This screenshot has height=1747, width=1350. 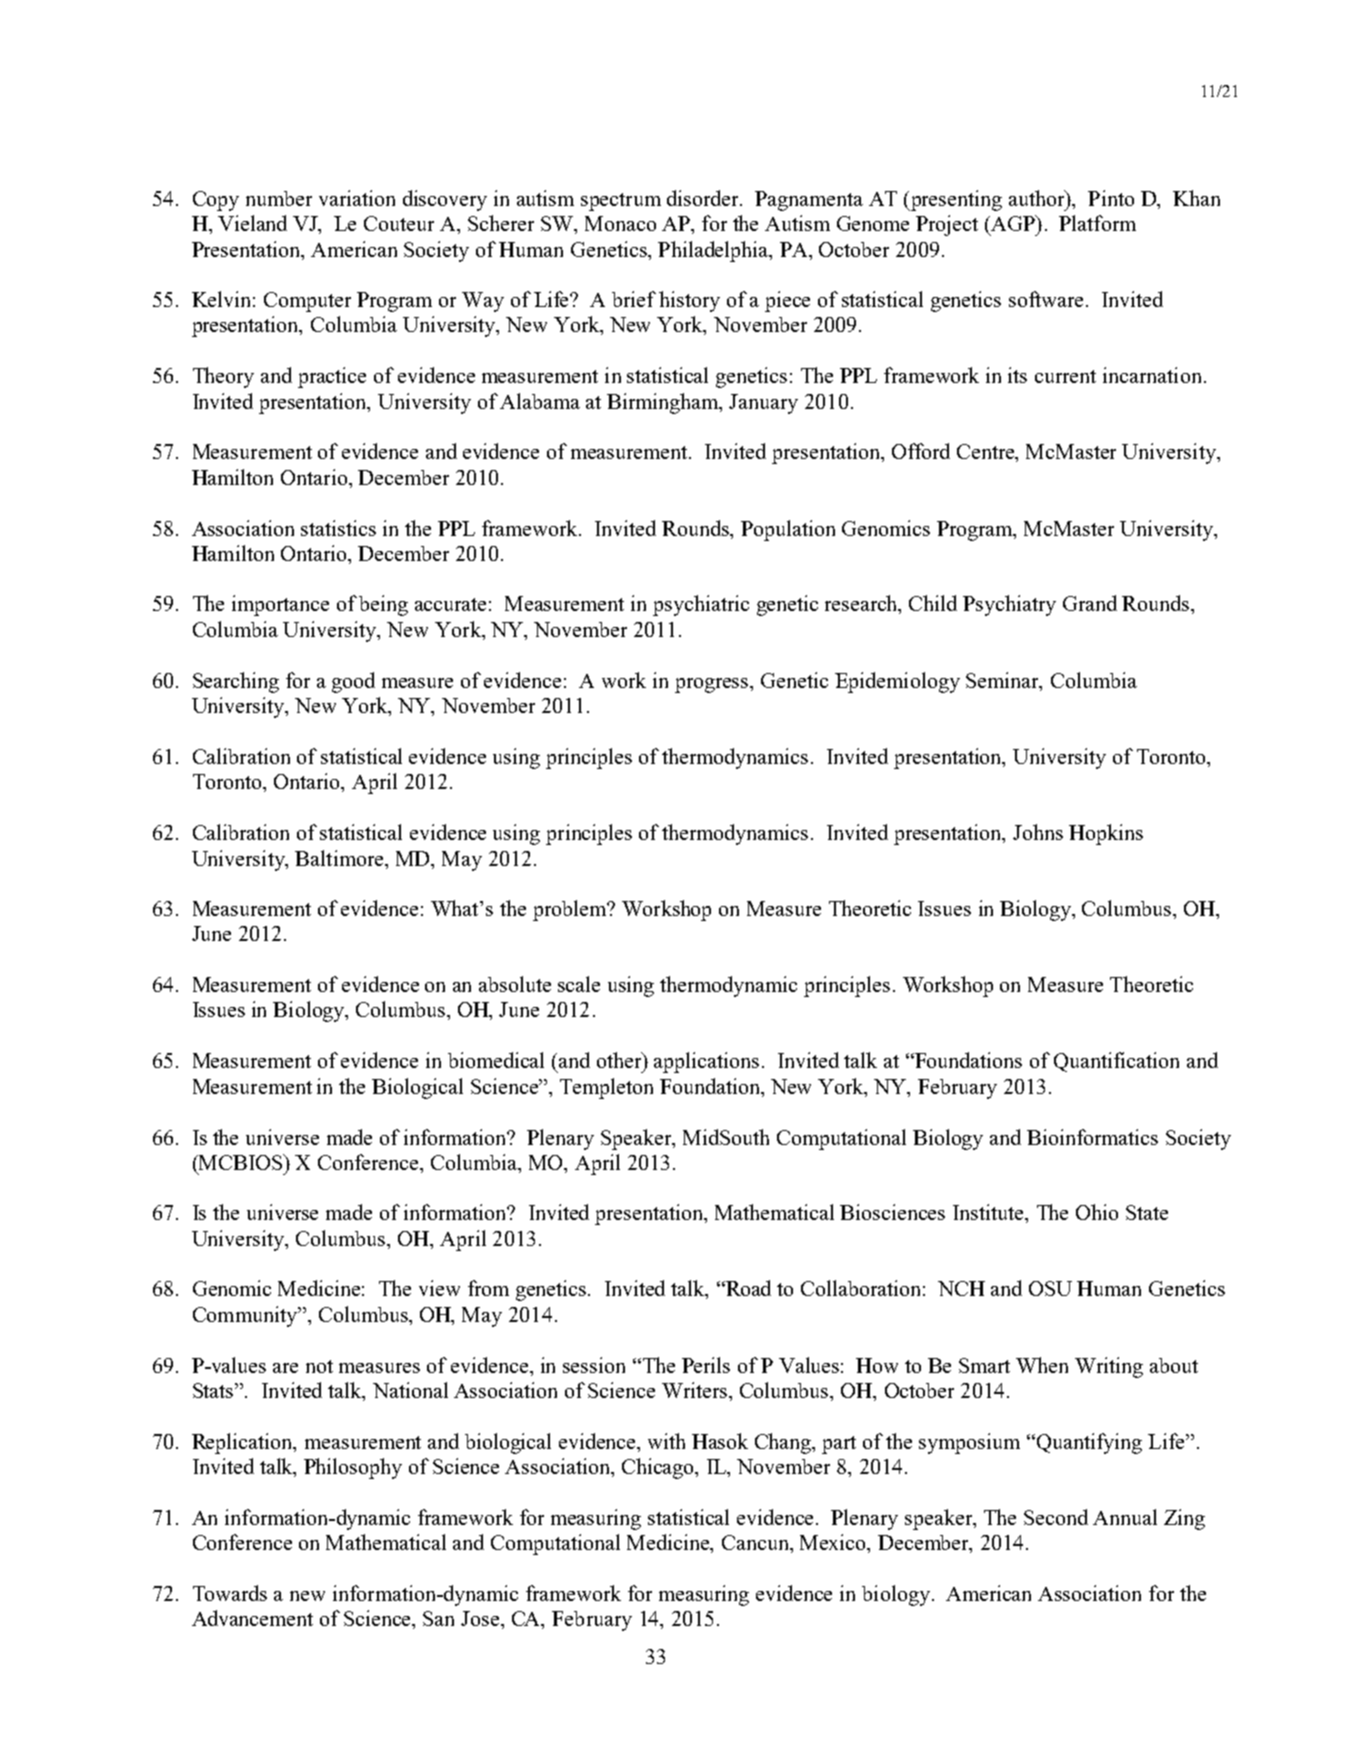 What do you see at coordinates (714, 251) in the screenshot?
I see `Philadelphia` at bounding box center [714, 251].
